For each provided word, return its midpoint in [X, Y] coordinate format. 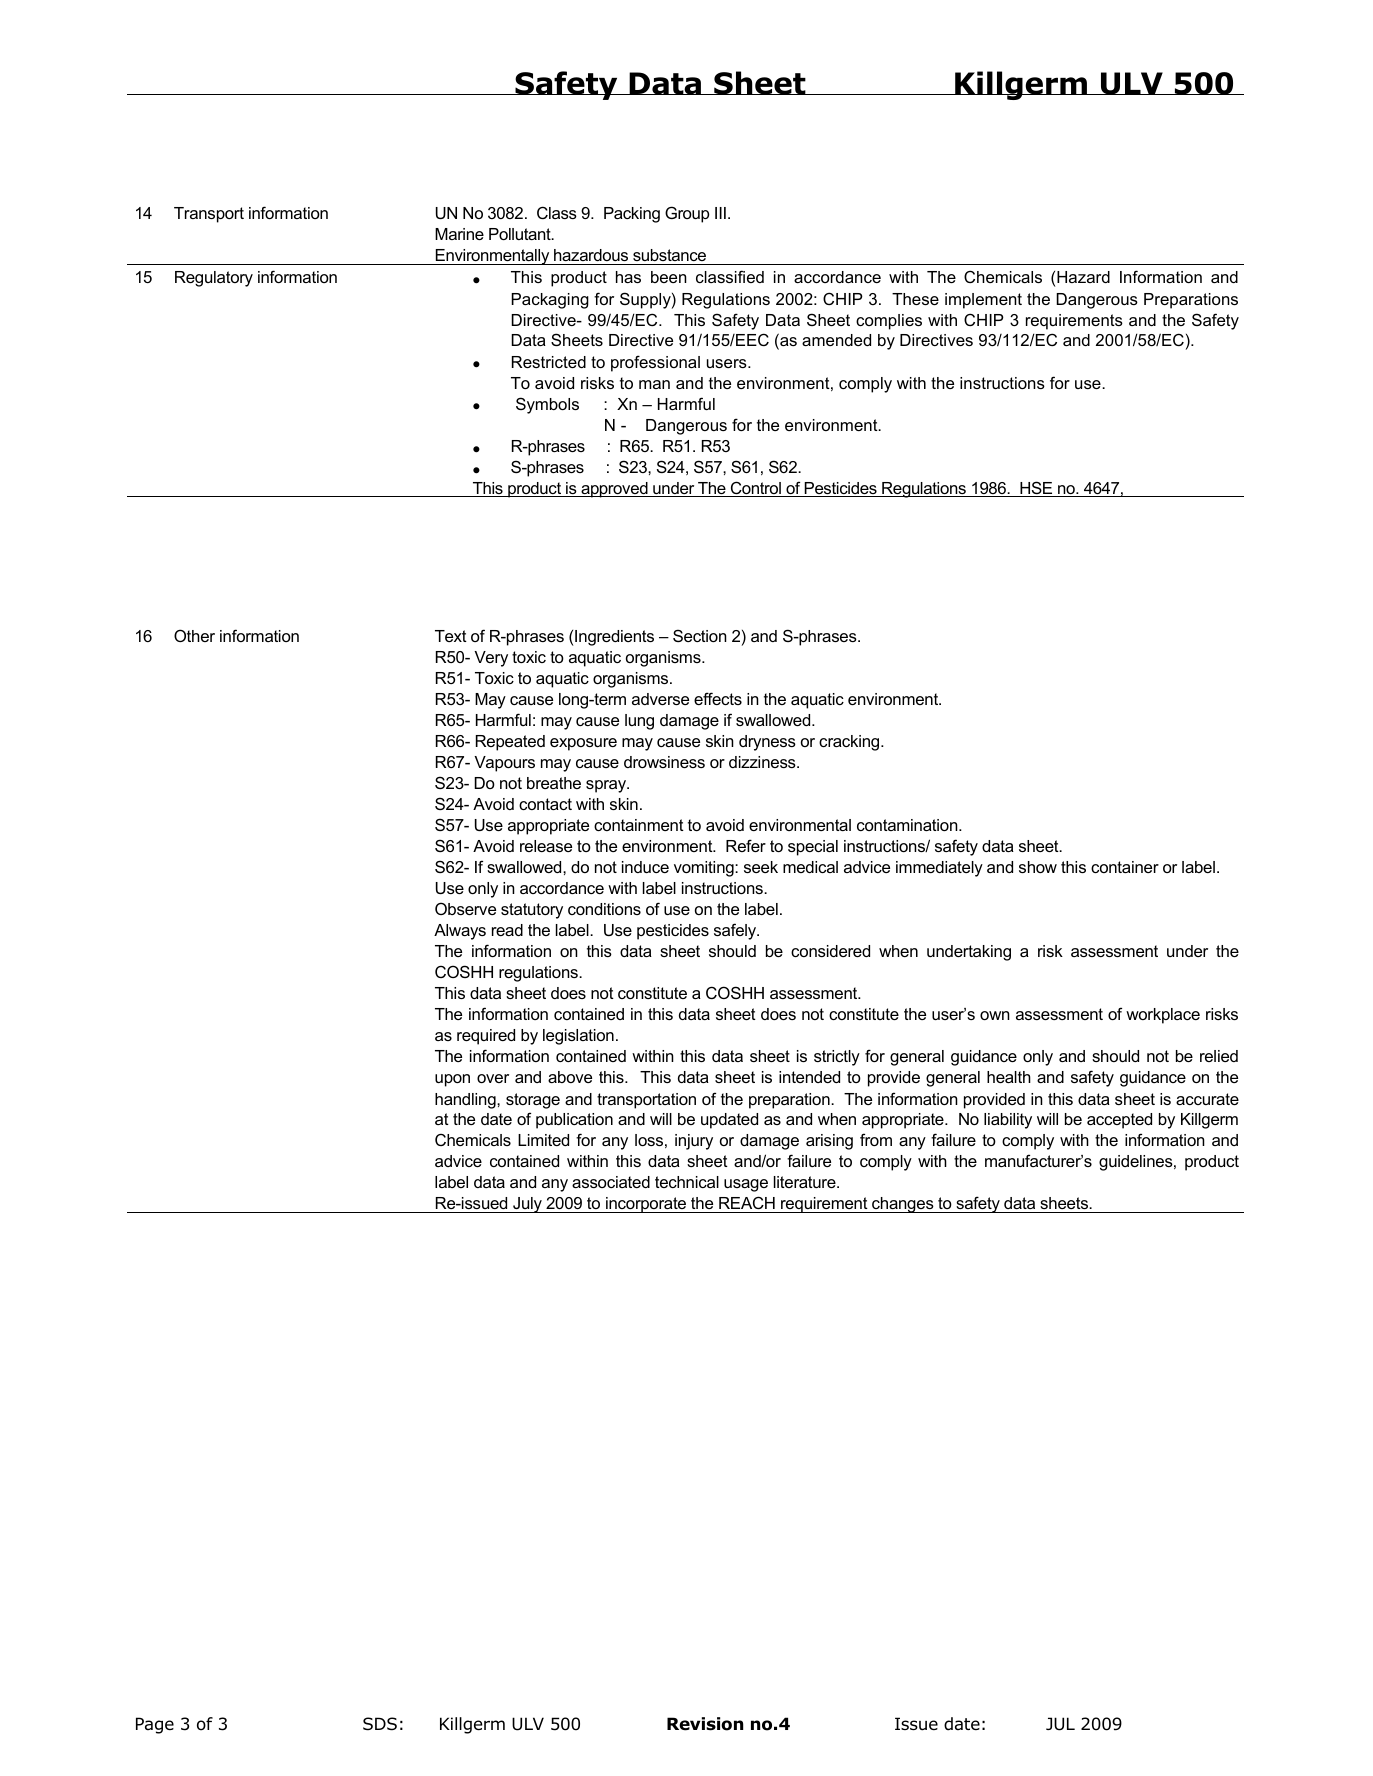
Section [700, 635]
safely [736, 931]
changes [903, 1205]
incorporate [646, 1205]
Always [460, 932]
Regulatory [214, 279]
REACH [747, 1204]
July [527, 1205]
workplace [1163, 1016]
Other [194, 635]
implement [983, 301]
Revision [705, 1724]
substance [669, 255]
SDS [380, 1724]
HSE [1036, 489]
